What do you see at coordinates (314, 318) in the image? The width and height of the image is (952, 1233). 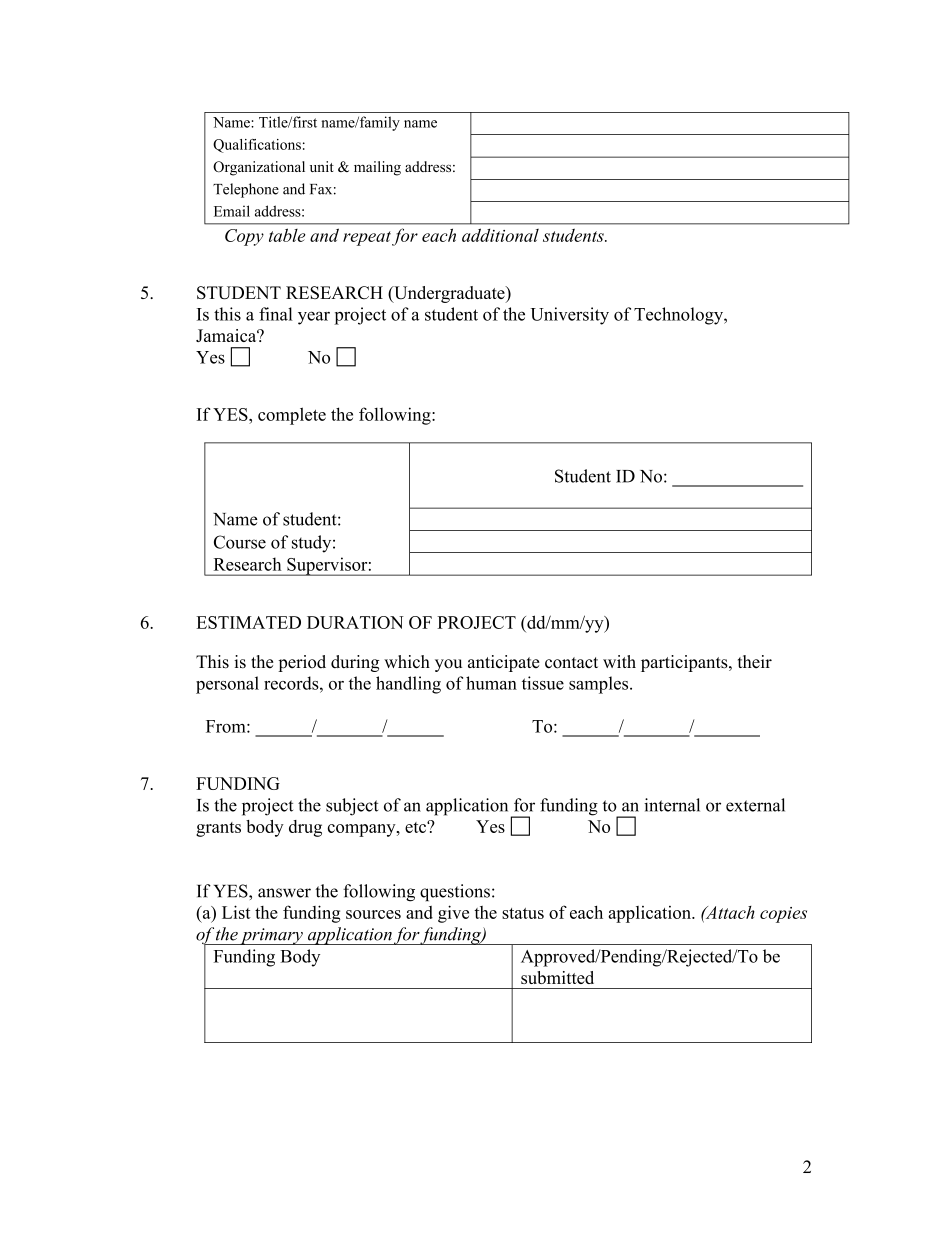 I see `year` at bounding box center [314, 318].
